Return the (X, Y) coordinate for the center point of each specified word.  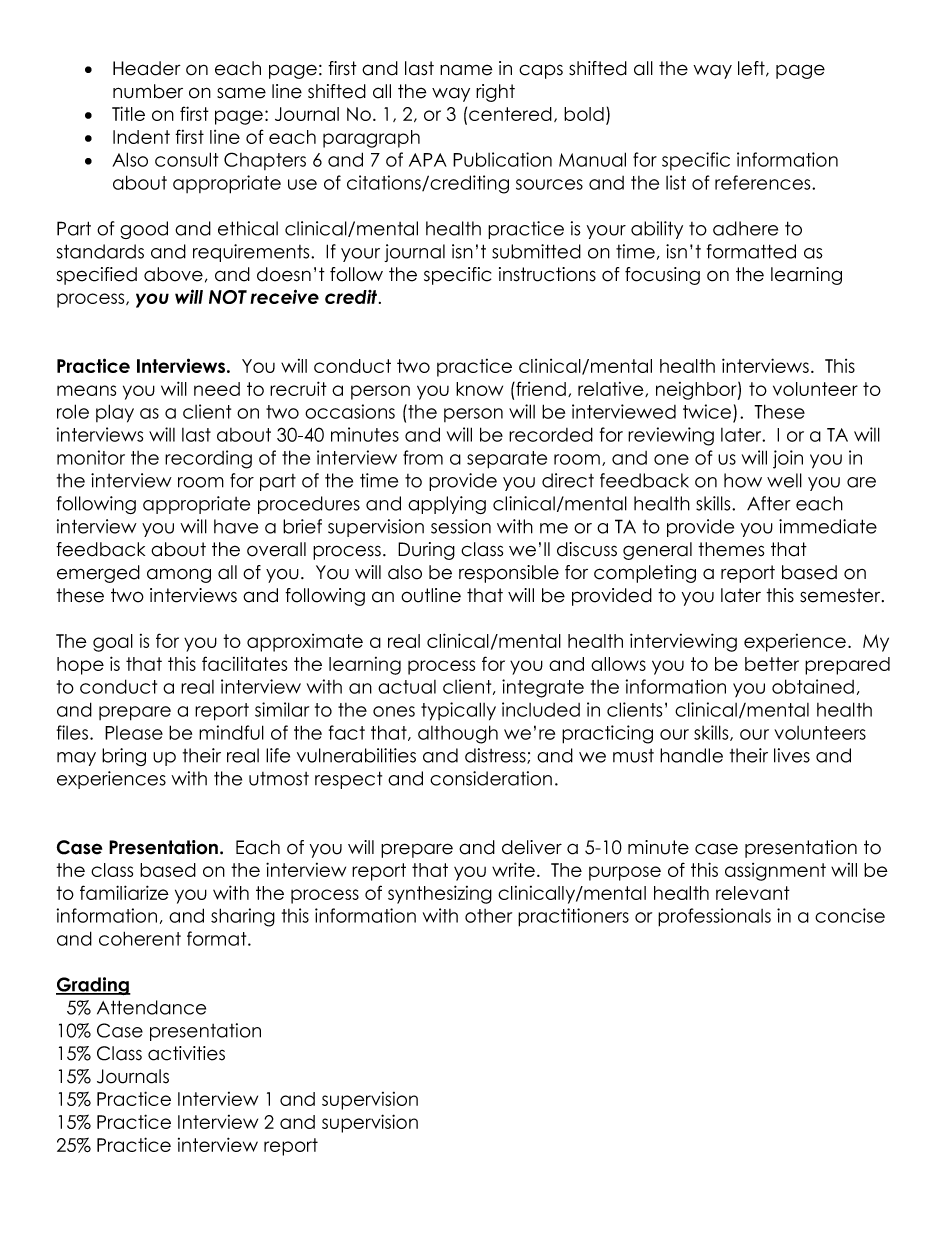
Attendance (151, 1007)
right (495, 93)
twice (707, 411)
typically (458, 711)
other (488, 916)
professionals (714, 917)
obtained (813, 686)
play (115, 413)
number (148, 91)
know (479, 389)
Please (134, 733)
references (764, 182)
